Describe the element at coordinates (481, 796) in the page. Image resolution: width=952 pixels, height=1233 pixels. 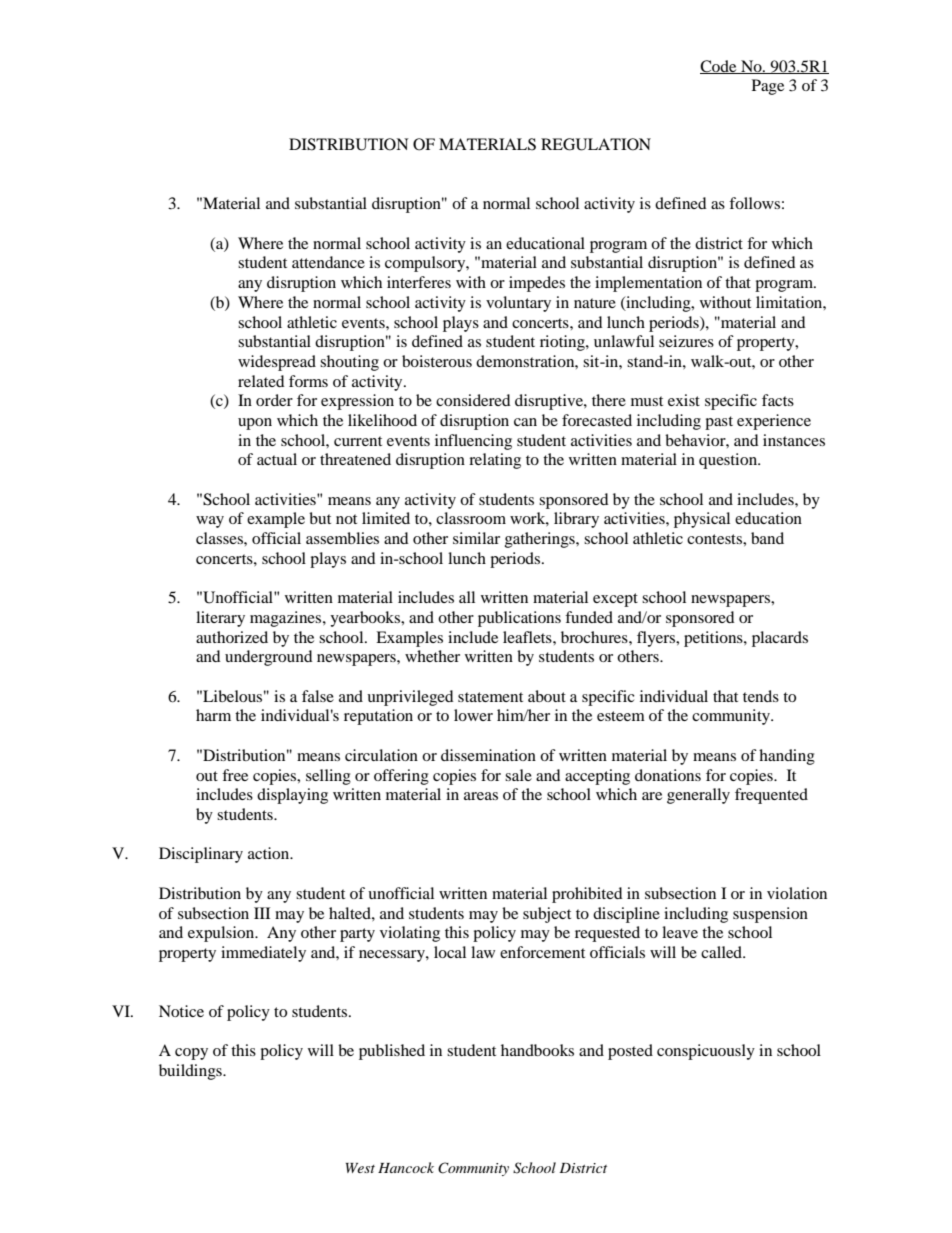
I see `areas` at that location.
